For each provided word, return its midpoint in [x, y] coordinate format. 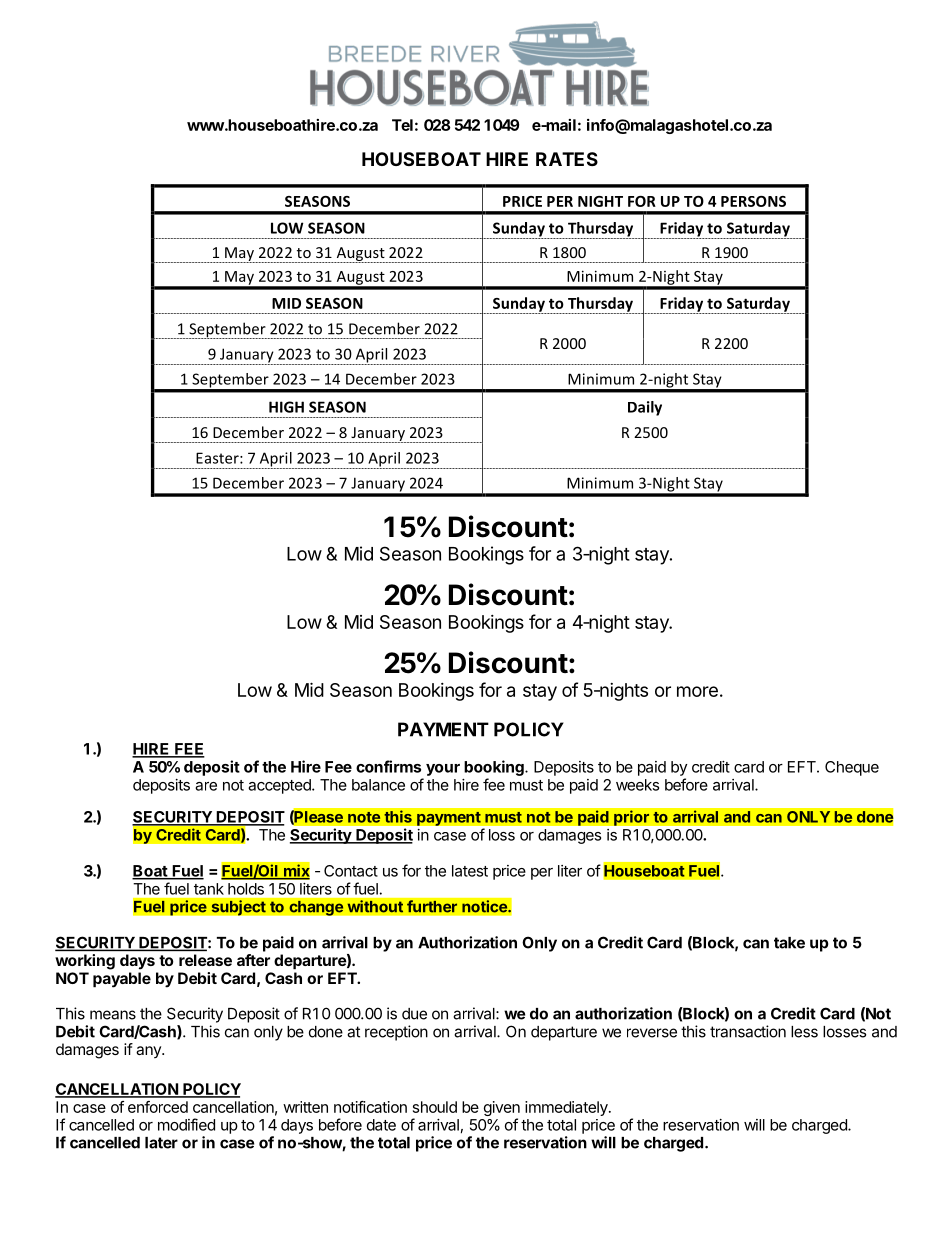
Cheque [852, 768]
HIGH [286, 407]
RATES [567, 159]
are [206, 786]
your [443, 770]
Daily [645, 408]
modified [186, 1124]
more [697, 691]
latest [470, 871]
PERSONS [753, 201]
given [502, 1110]
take [789, 943]
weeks [637, 785]
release [205, 960]
